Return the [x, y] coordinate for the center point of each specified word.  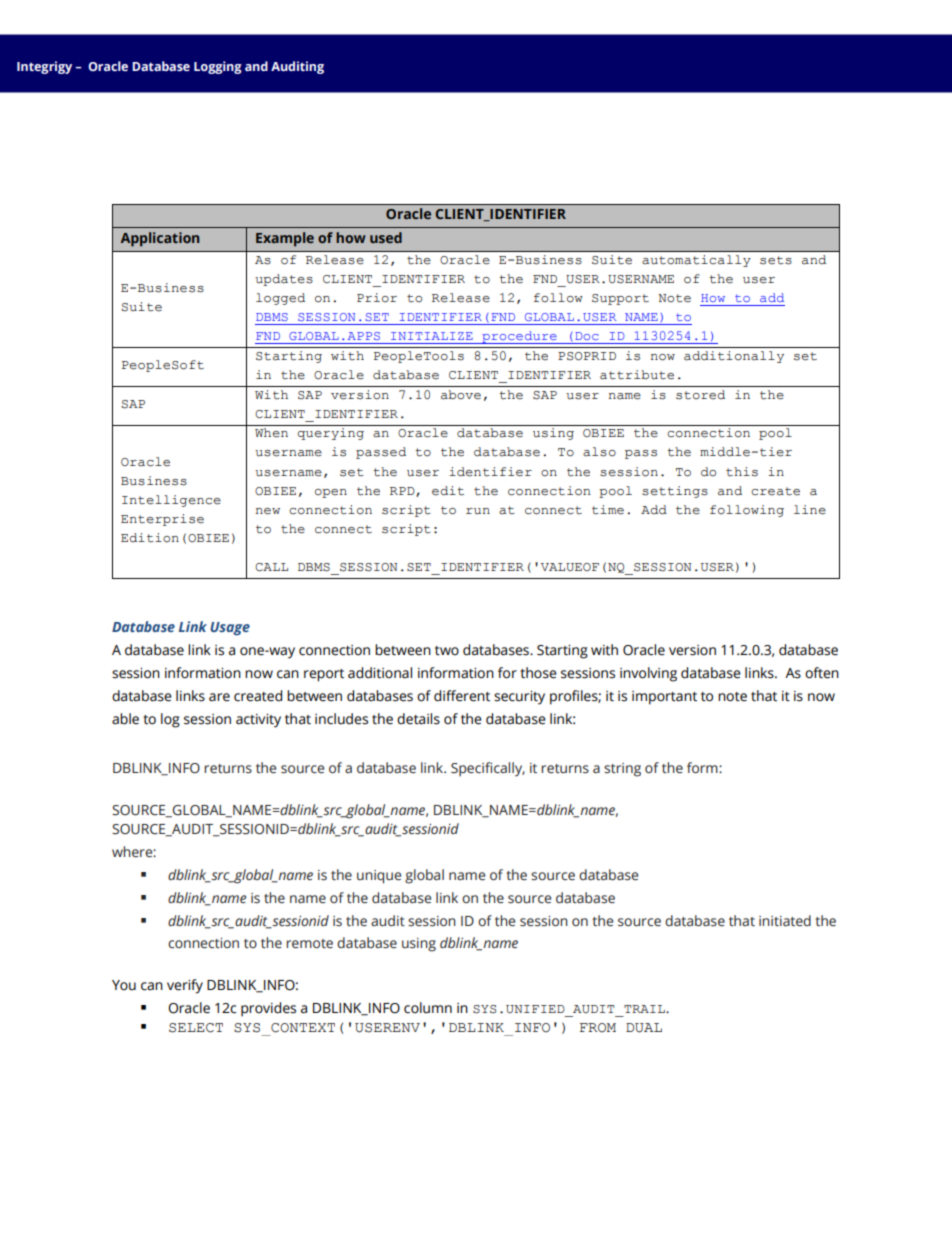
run [478, 511]
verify [185, 986]
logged [280, 299]
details [418, 719]
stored [700, 395]
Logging [218, 67]
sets [776, 260]
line [810, 510]
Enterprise [162, 520]
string [622, 770]
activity [258, 721]
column [428, 1008]
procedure [519, 337]
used [386, 237]
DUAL [644, 1028]
